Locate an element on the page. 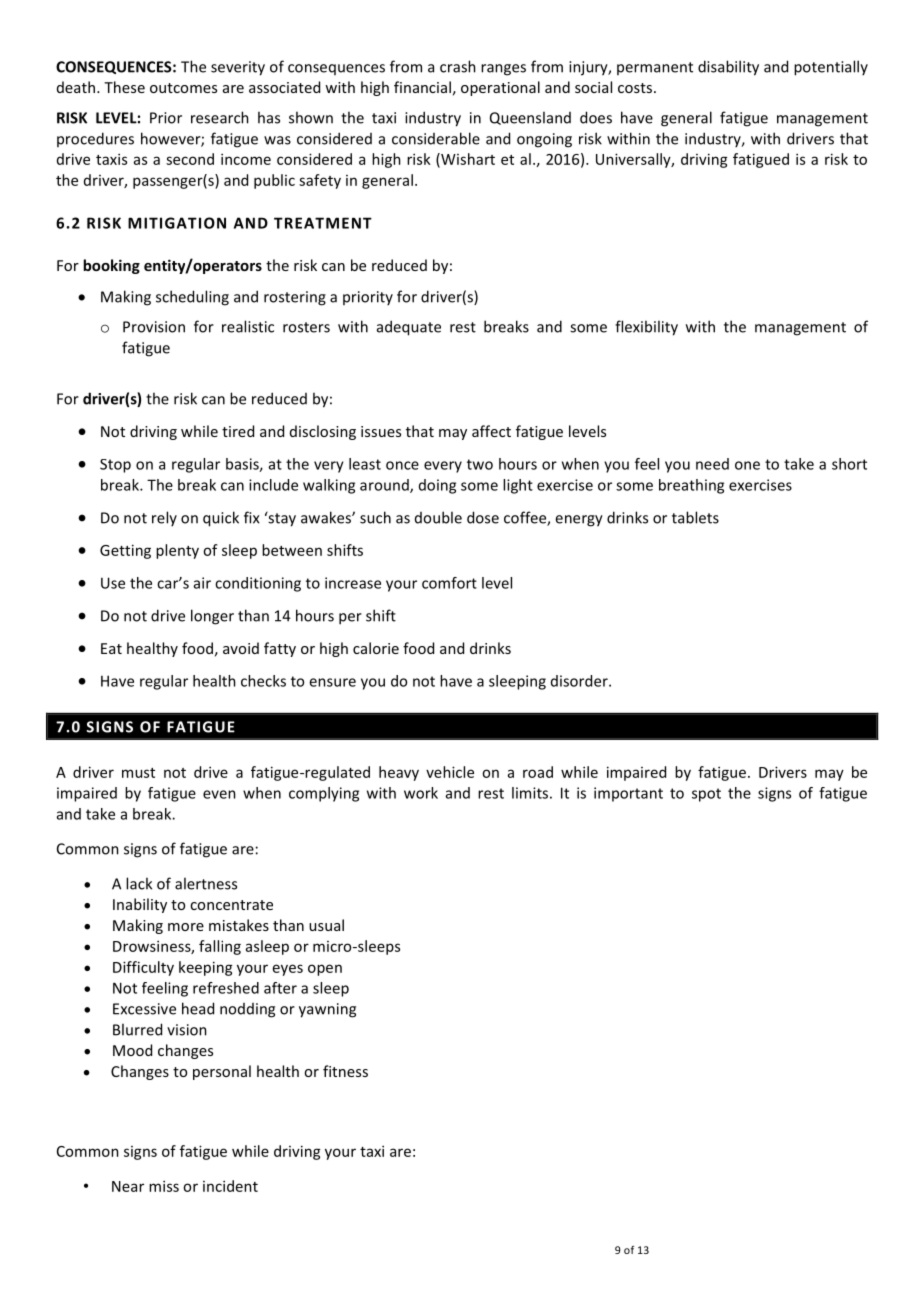 Image resolution: width=924 pixels, height=1308 pixels. operational is located at coordinates (500, 88).
